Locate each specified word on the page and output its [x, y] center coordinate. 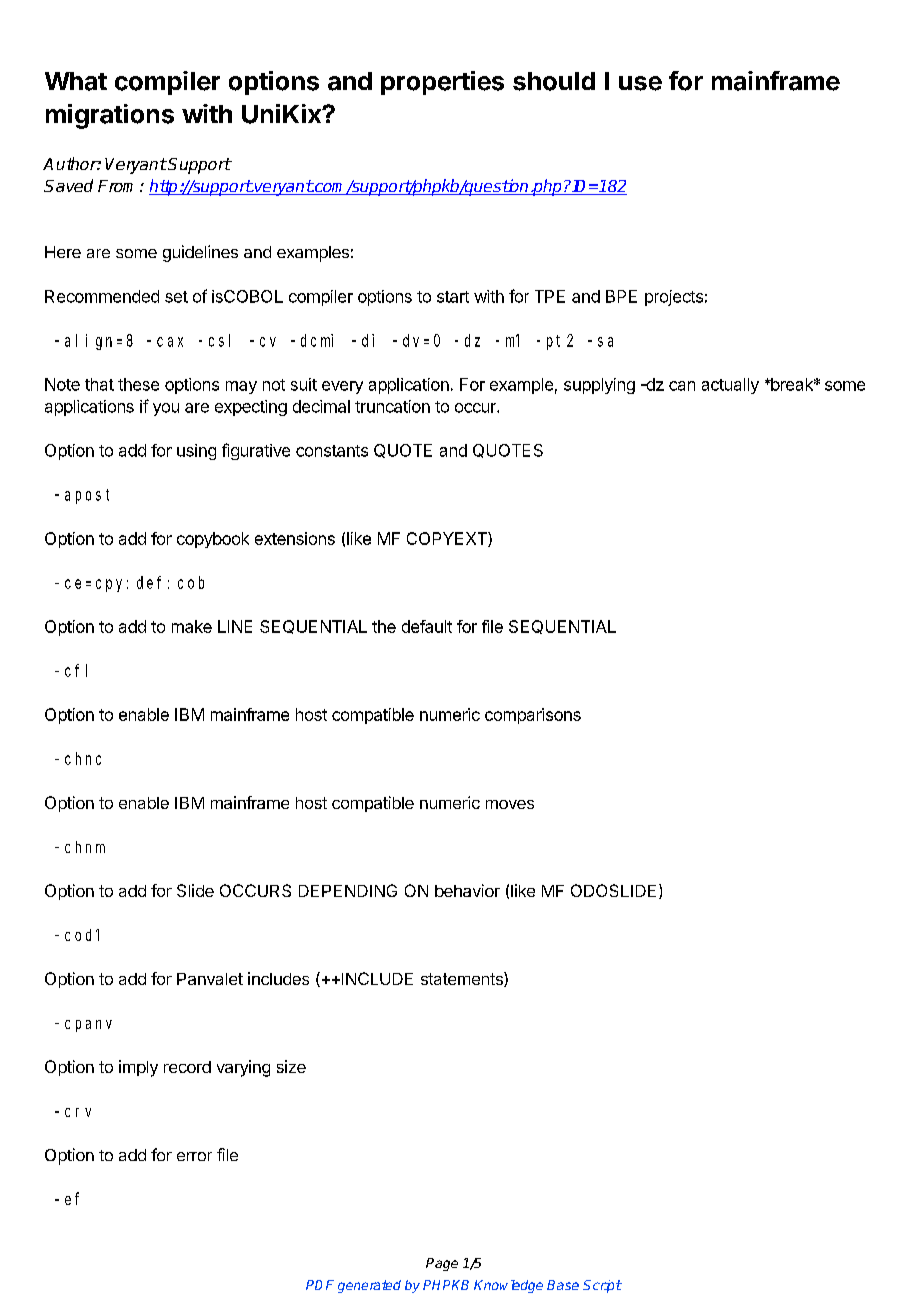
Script [602, 1286]
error [194, 1156]
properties [442, 83]
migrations [110, 116]
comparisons [533, 716]
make [192, 626]
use [640, 83]
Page [442, 1264]
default [427, 626]
